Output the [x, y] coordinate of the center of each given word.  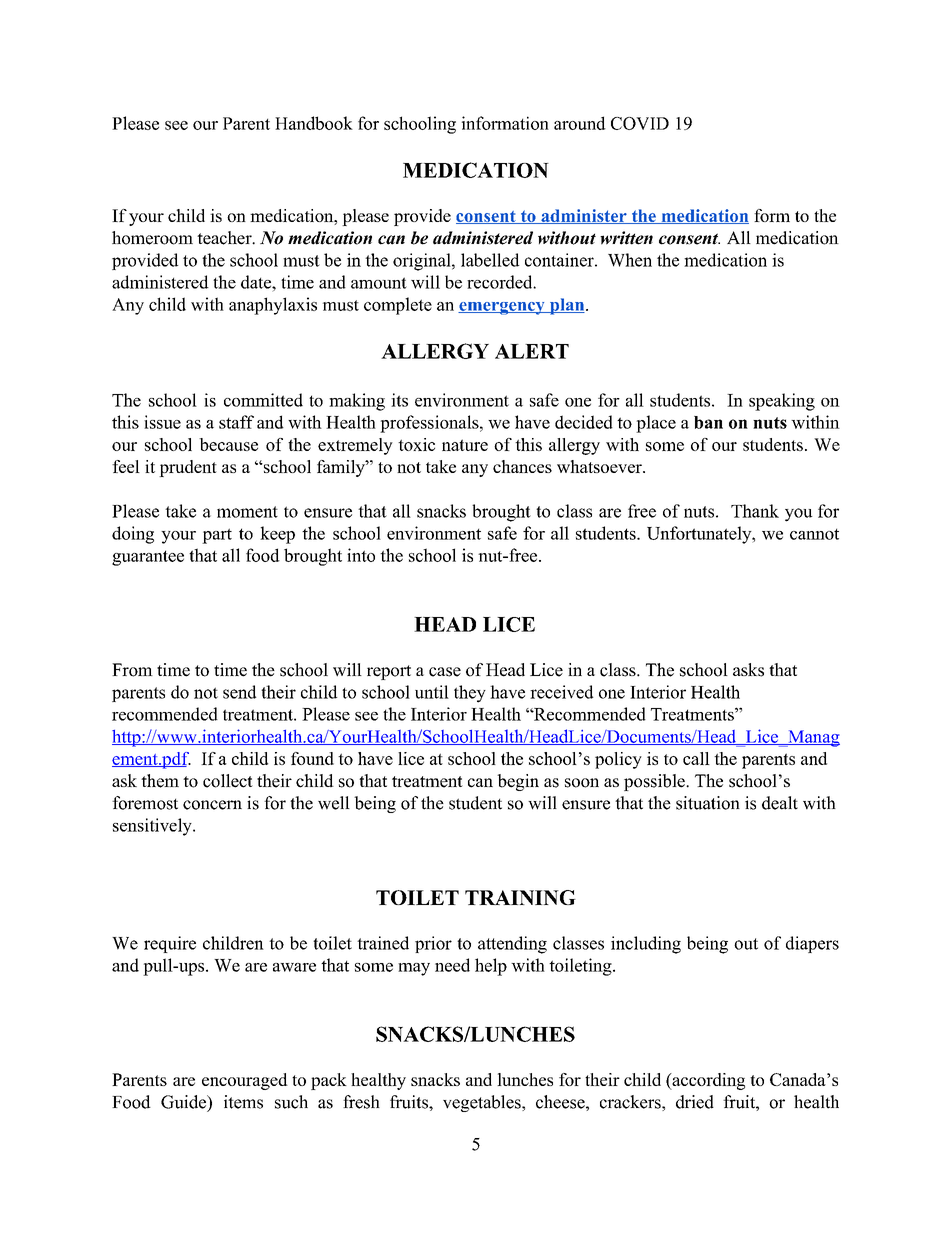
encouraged [245, 1081]
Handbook [314, 123]
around [580, 123]
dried [695, 1102]
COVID [640, 123]
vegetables [483, 1103]
